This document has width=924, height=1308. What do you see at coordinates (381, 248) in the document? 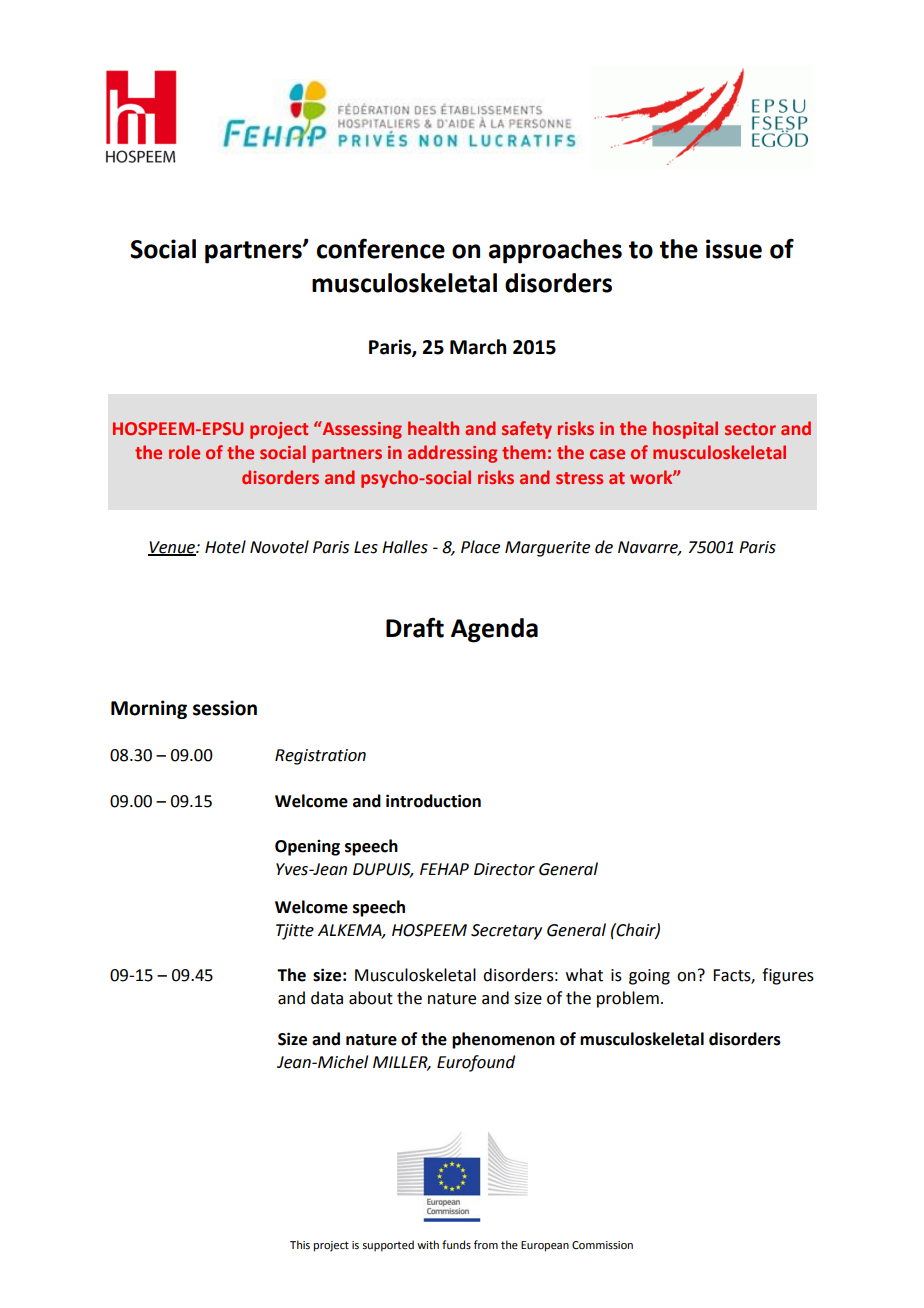
I see `conference` at bounding box center [381, 248].
